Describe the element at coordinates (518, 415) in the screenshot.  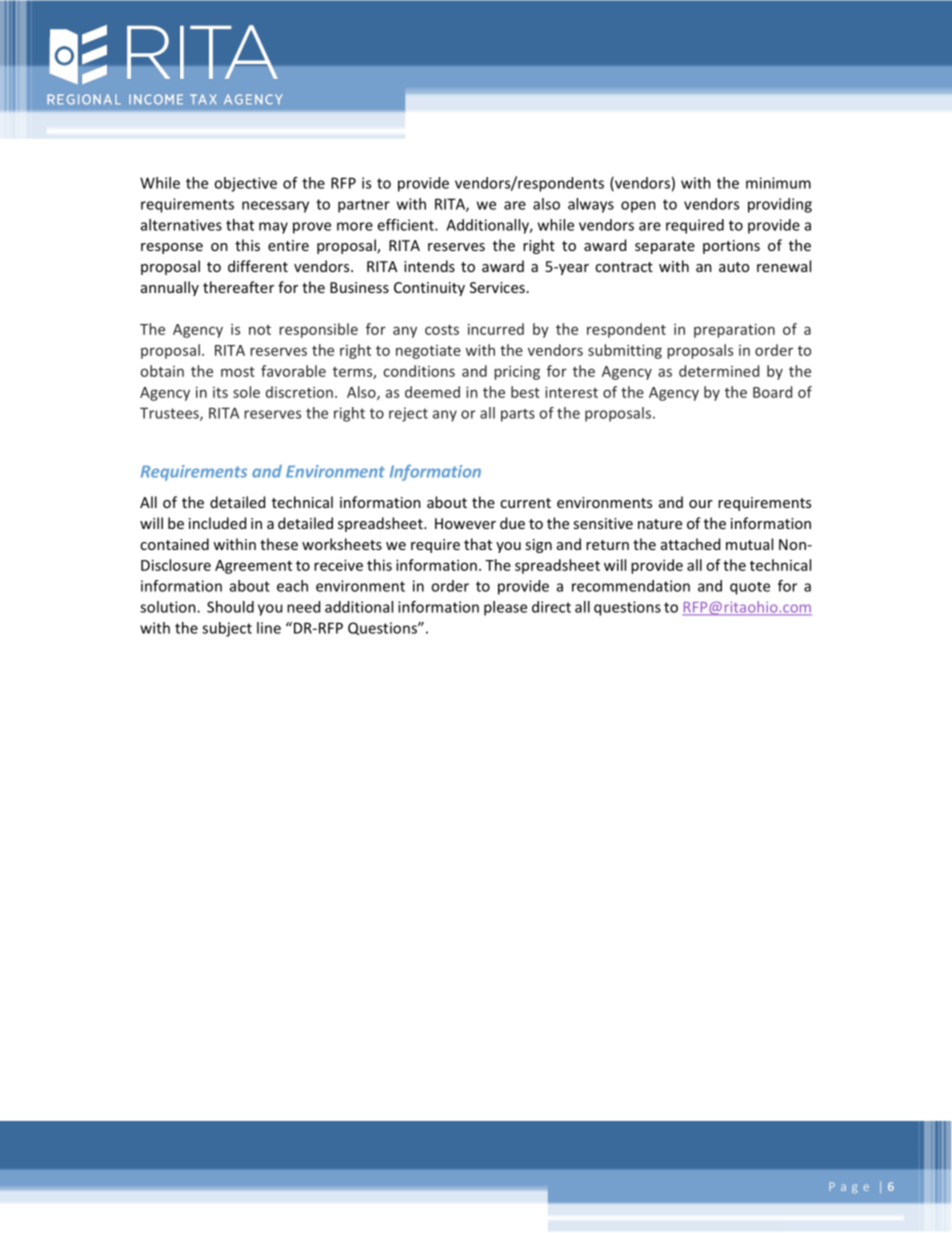
I see `parts` at that location.
